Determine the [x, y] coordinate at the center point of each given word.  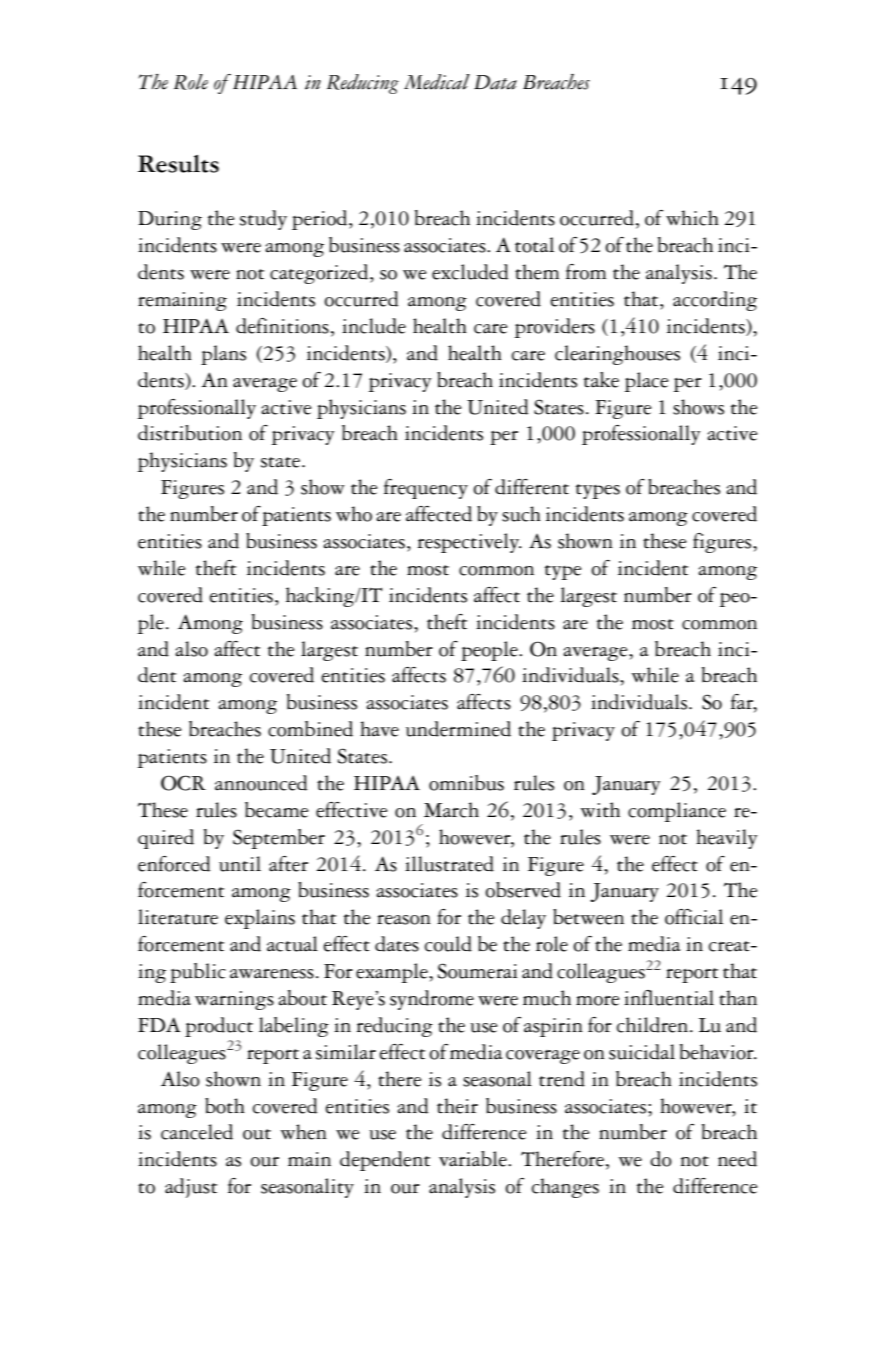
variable [474, 1159]
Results [178, 164]
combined [310, 729]
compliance [677, 812]
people [490, 651]
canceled [197, 1132]
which [692, 218]
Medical [437, 82]
